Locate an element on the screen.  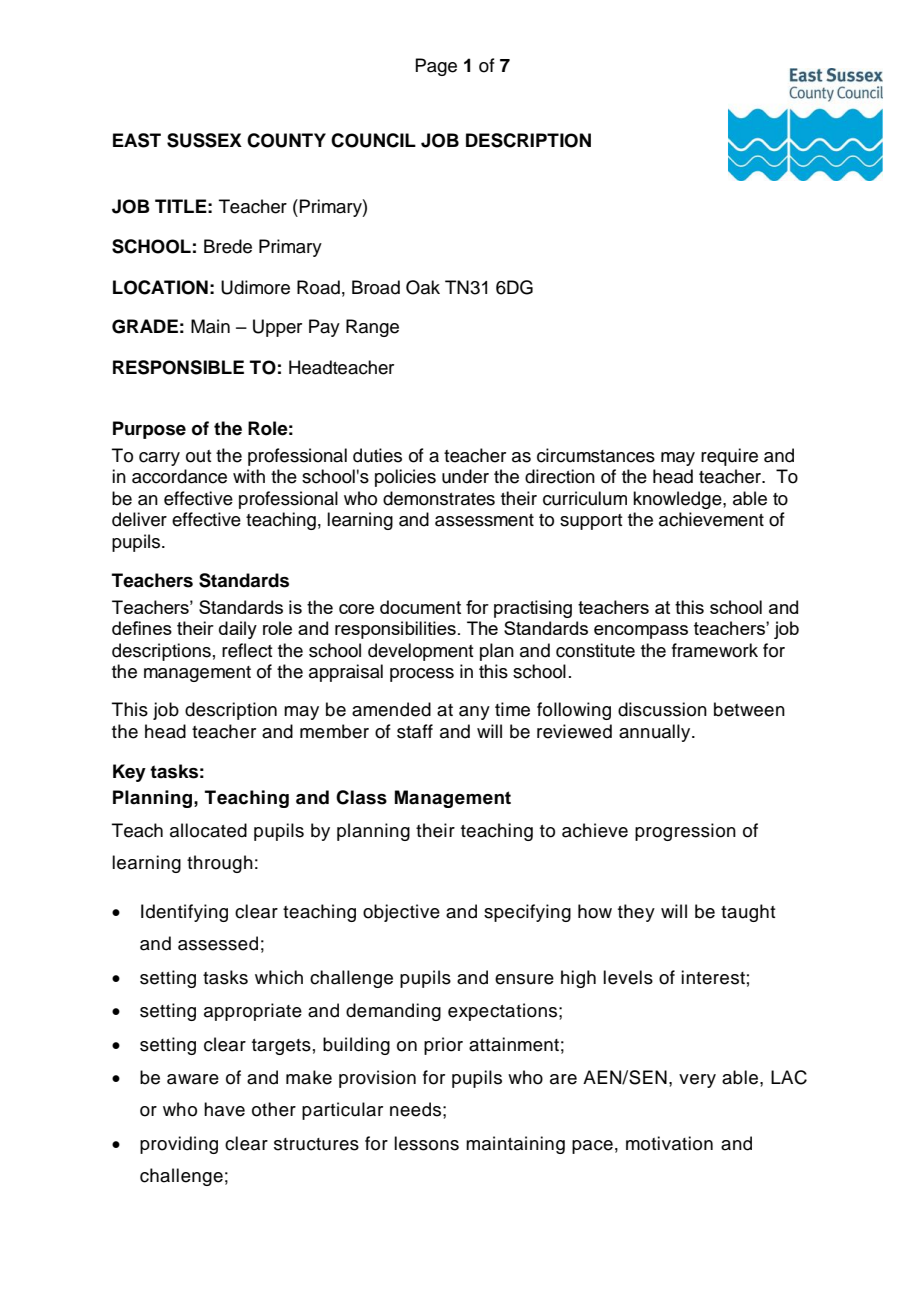
objective is located at coordinates (401, 913).
